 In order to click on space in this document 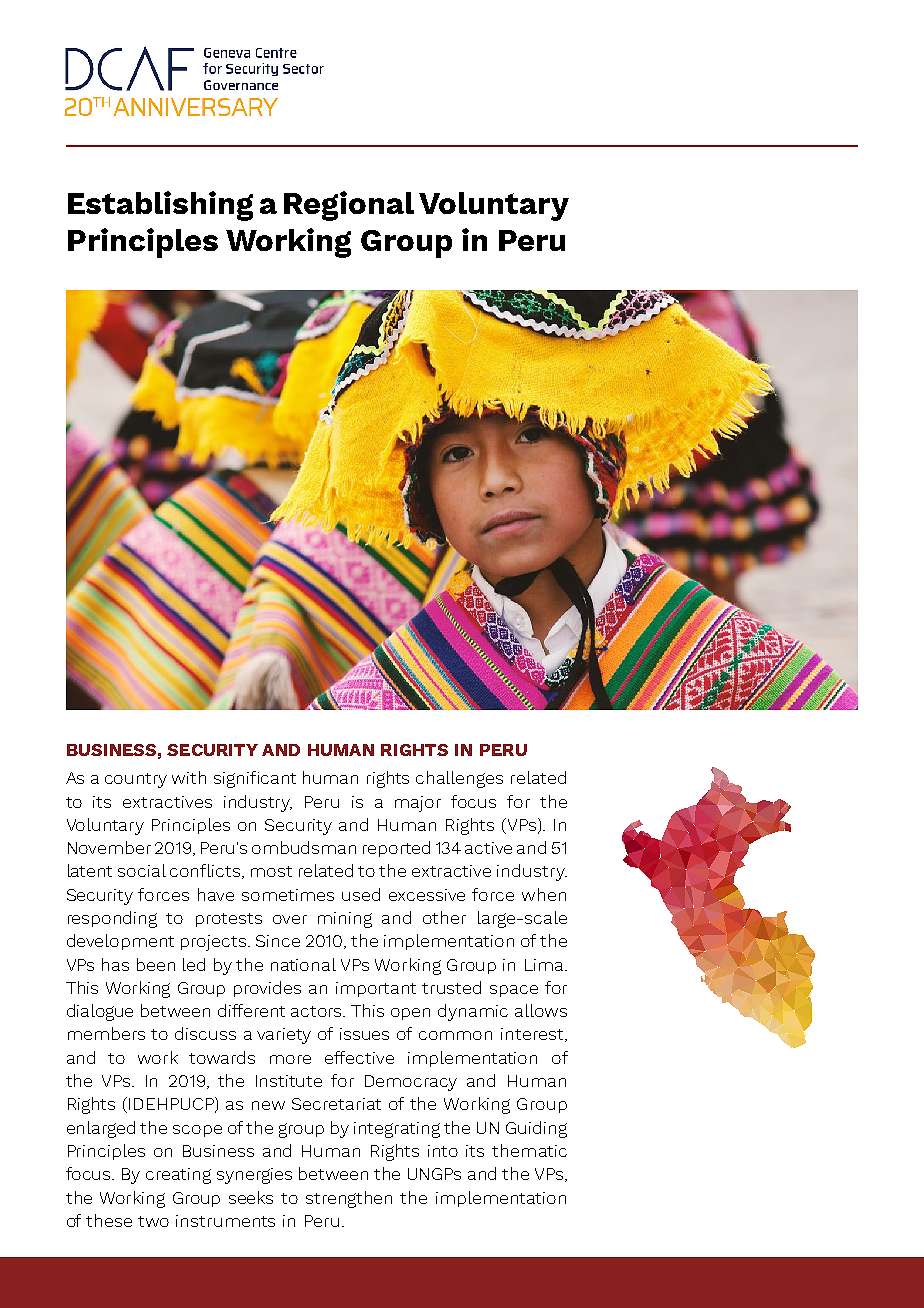, I will do `click(514, 991)`.
